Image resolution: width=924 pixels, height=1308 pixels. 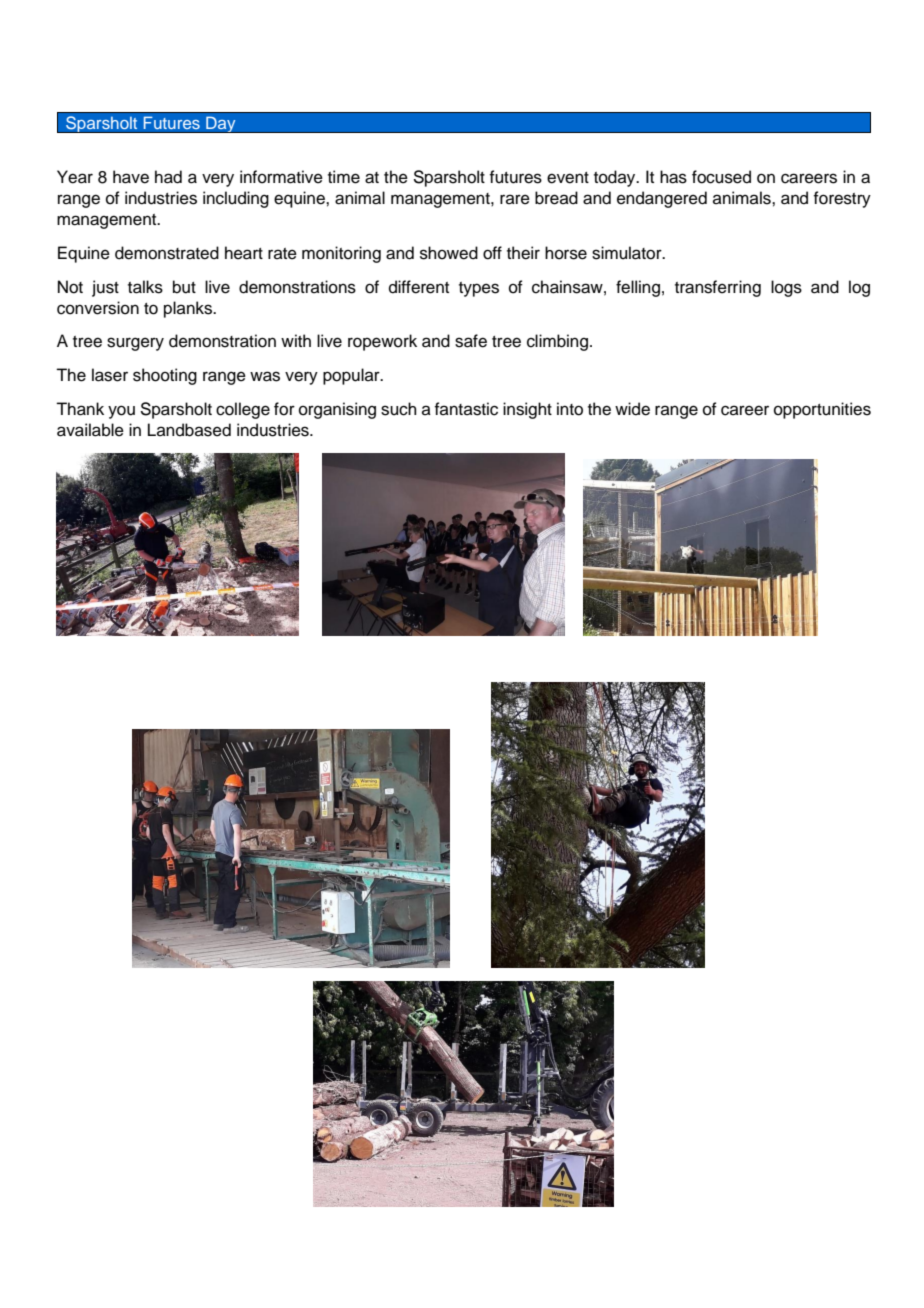 I want to click on opportunities, so click(x=822, y=410).
